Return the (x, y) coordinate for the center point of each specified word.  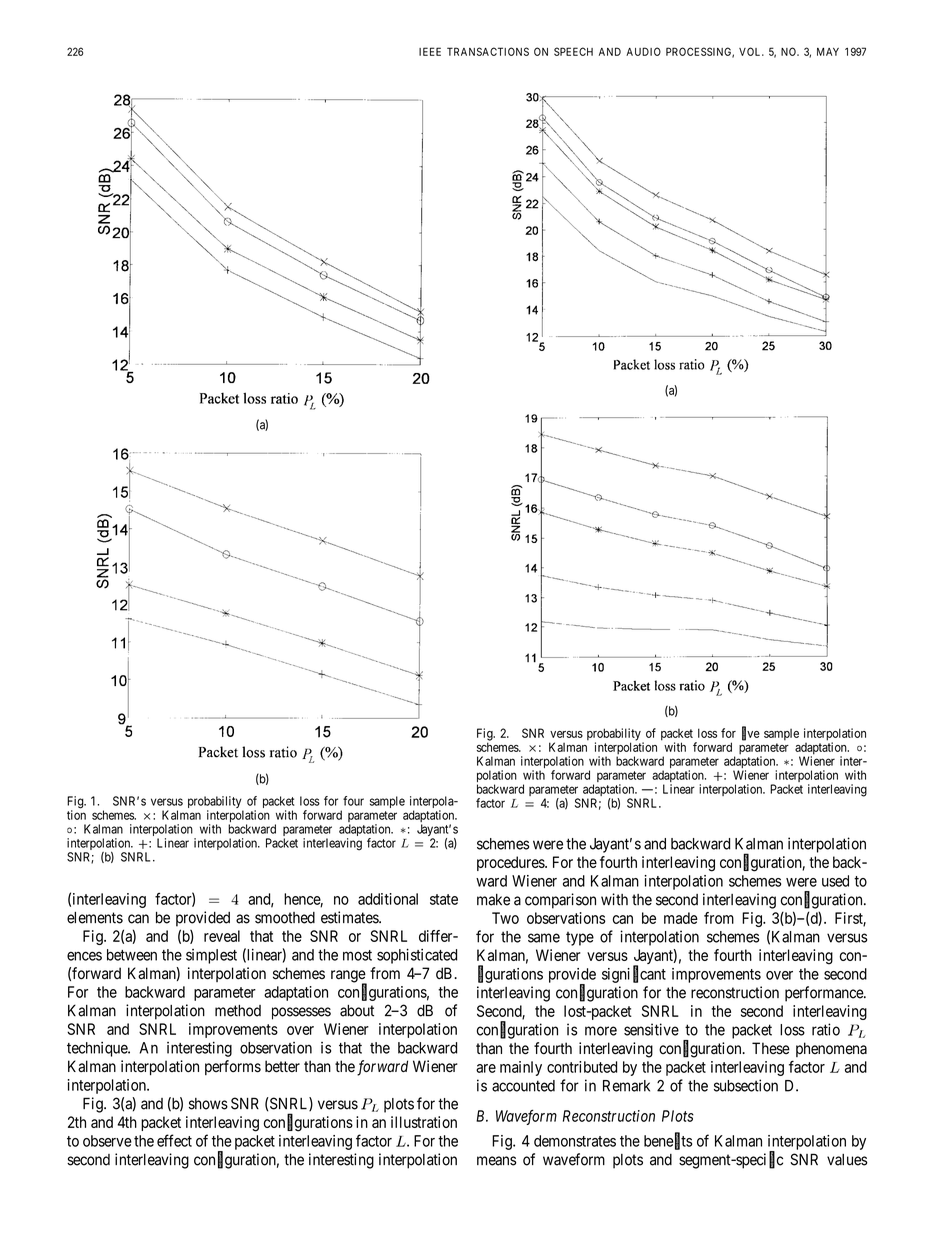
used (835, 881)
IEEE (430, 51)
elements (95, 918)
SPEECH (573, 51)
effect (174, 1140)
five (751, 733)
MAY (828, 52)
